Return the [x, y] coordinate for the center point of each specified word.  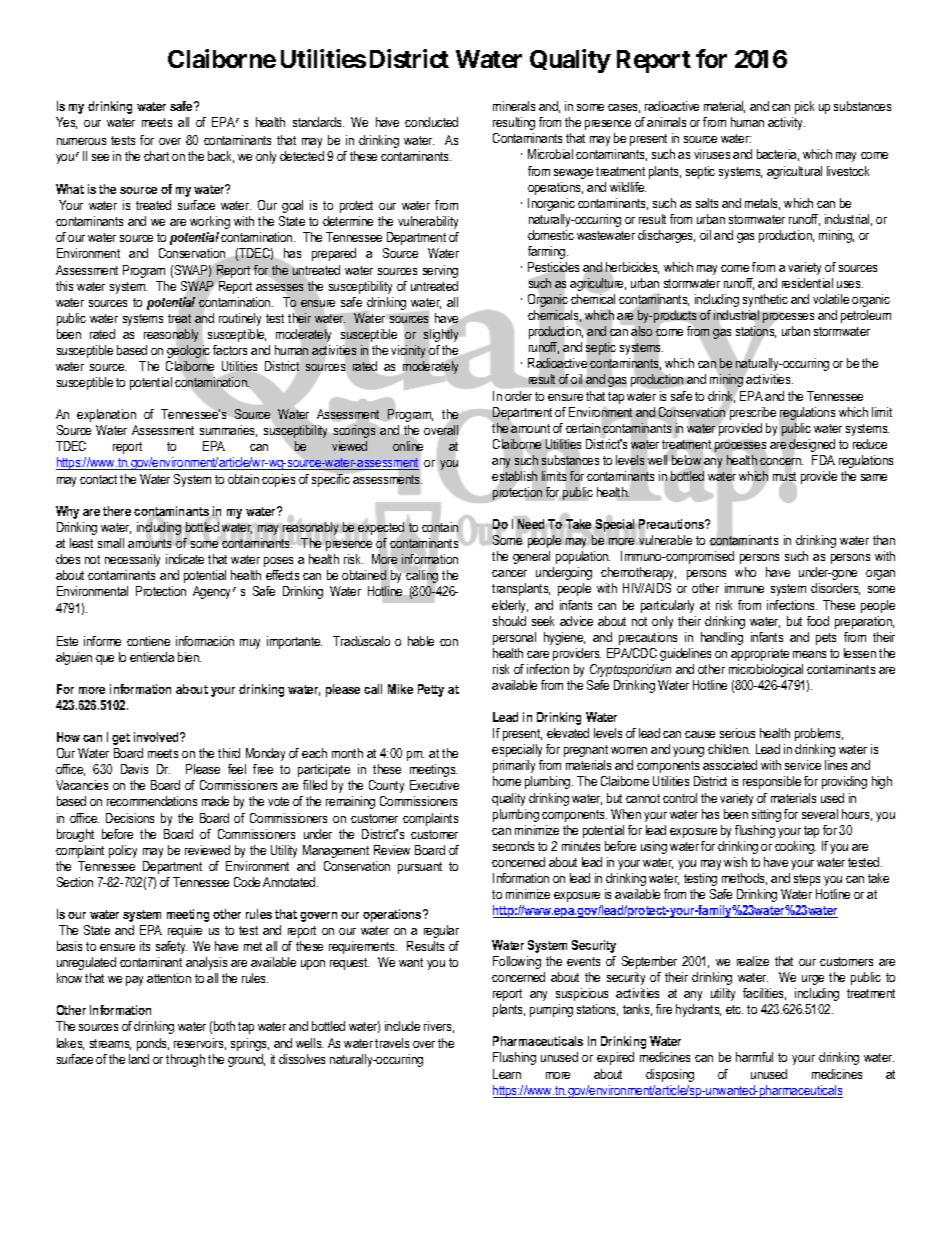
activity [786, 123]
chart [156, 156]
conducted [431, 122]
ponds [153, 1044]
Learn [507, 1074]
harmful [754, 1057]
